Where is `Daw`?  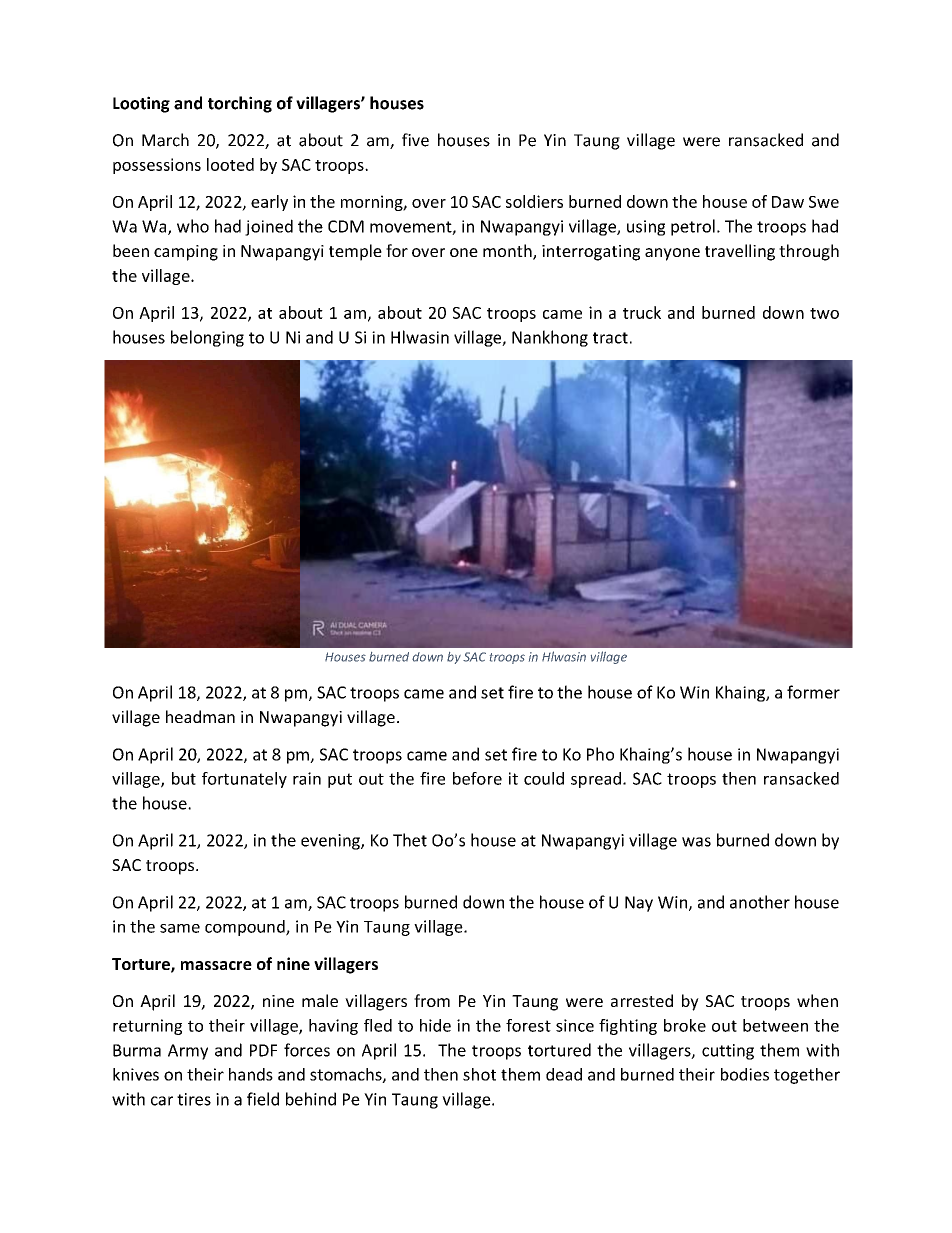 Daw is located at coordinates (788, 202).
